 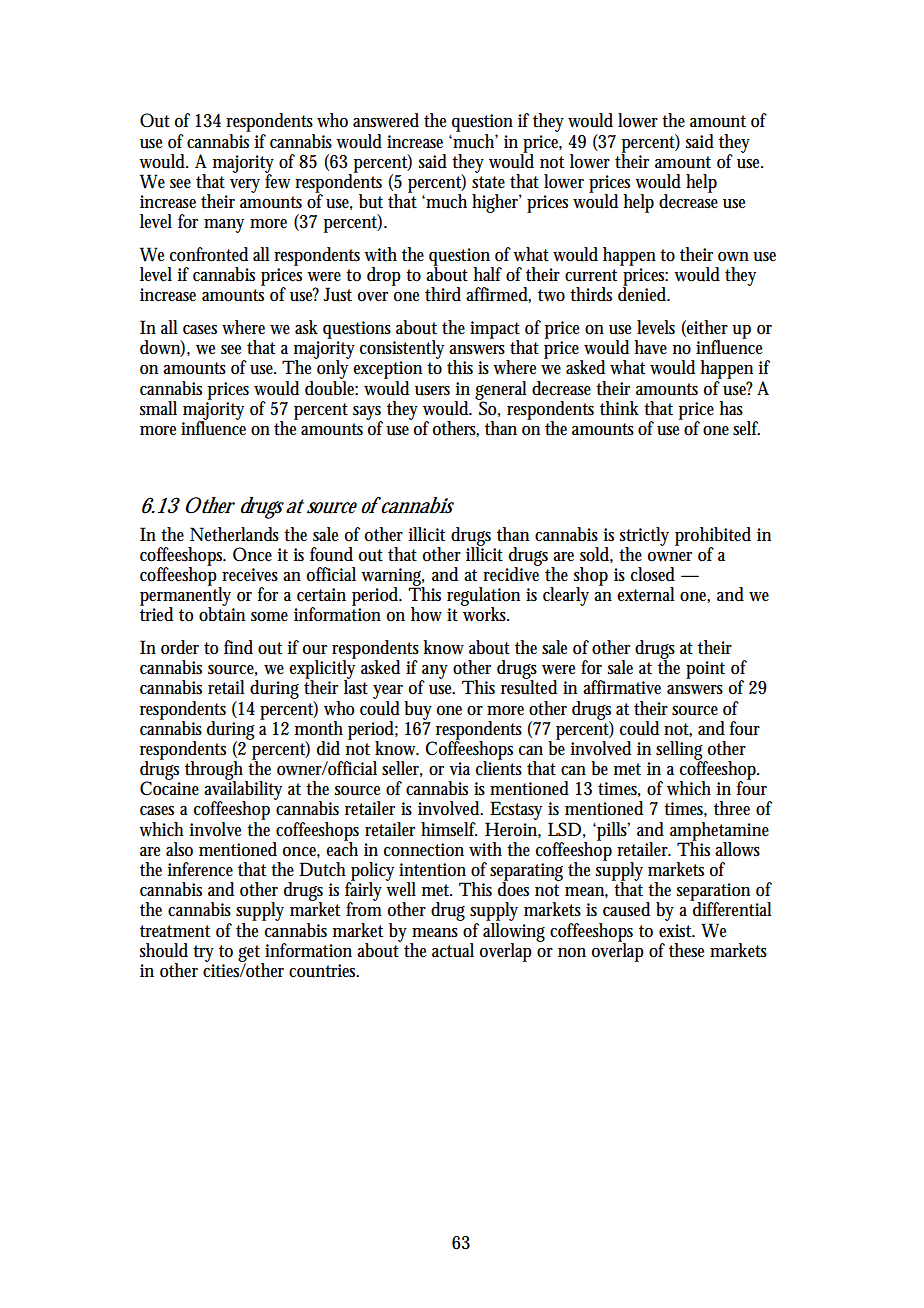 What do you see at coordinates (216, 771) in the screenshot?
I see `through` at bounding box center [216, 771].
